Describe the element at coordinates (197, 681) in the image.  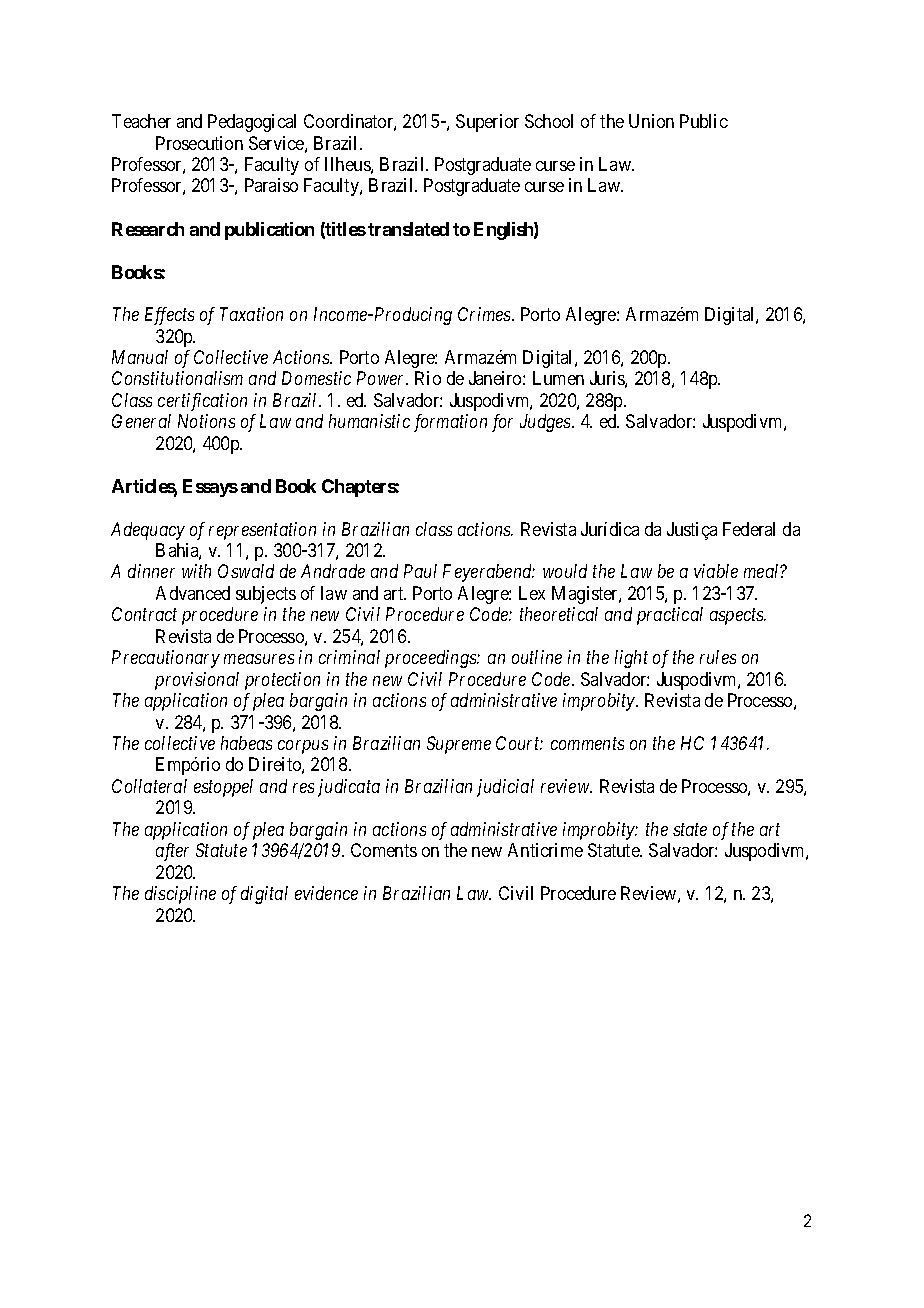
I see `provisional` at that location.
